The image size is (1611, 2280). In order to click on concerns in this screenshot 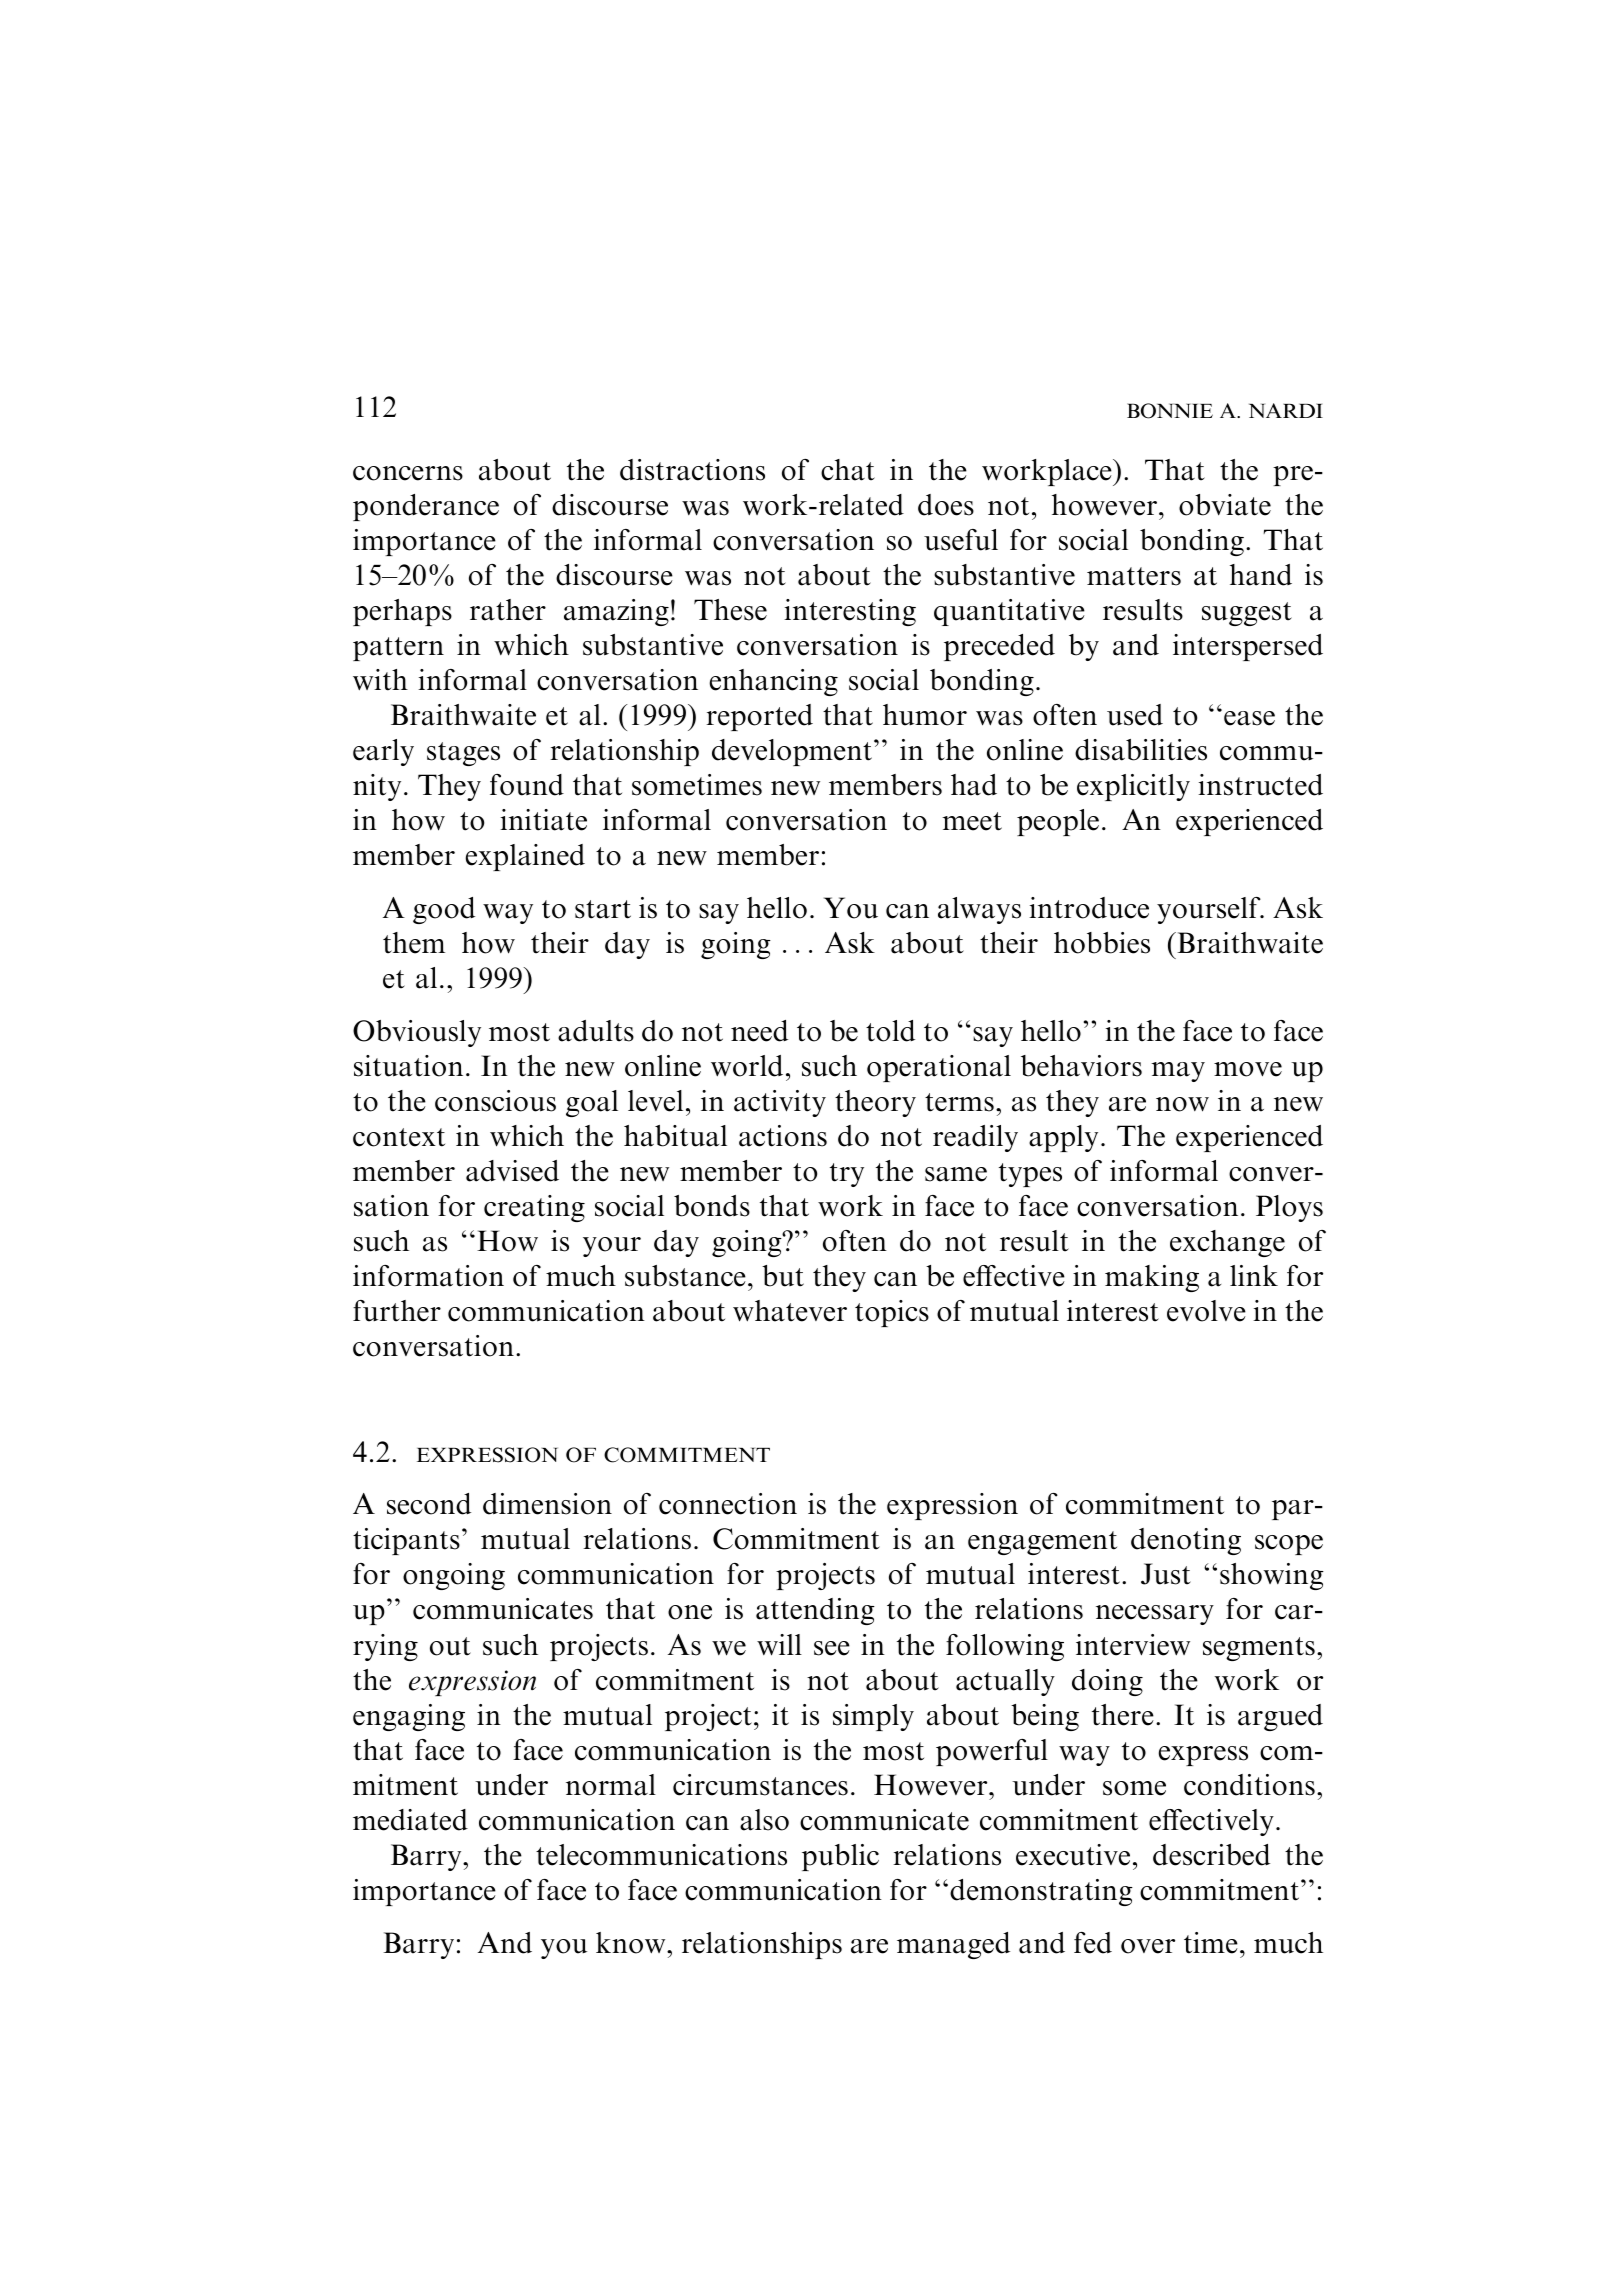, I will do `click(408, 473)`.
